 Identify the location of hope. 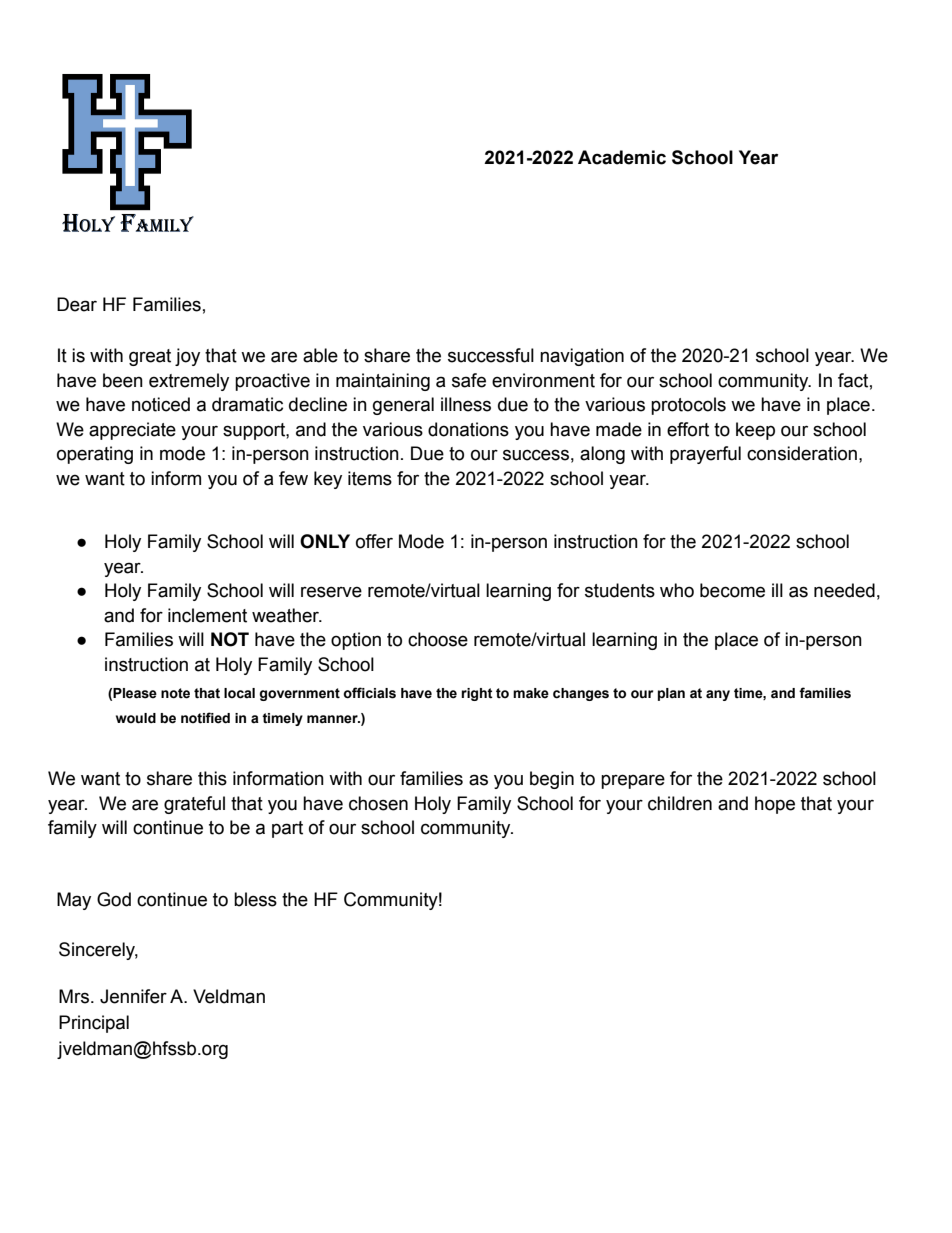
(775, 805).
